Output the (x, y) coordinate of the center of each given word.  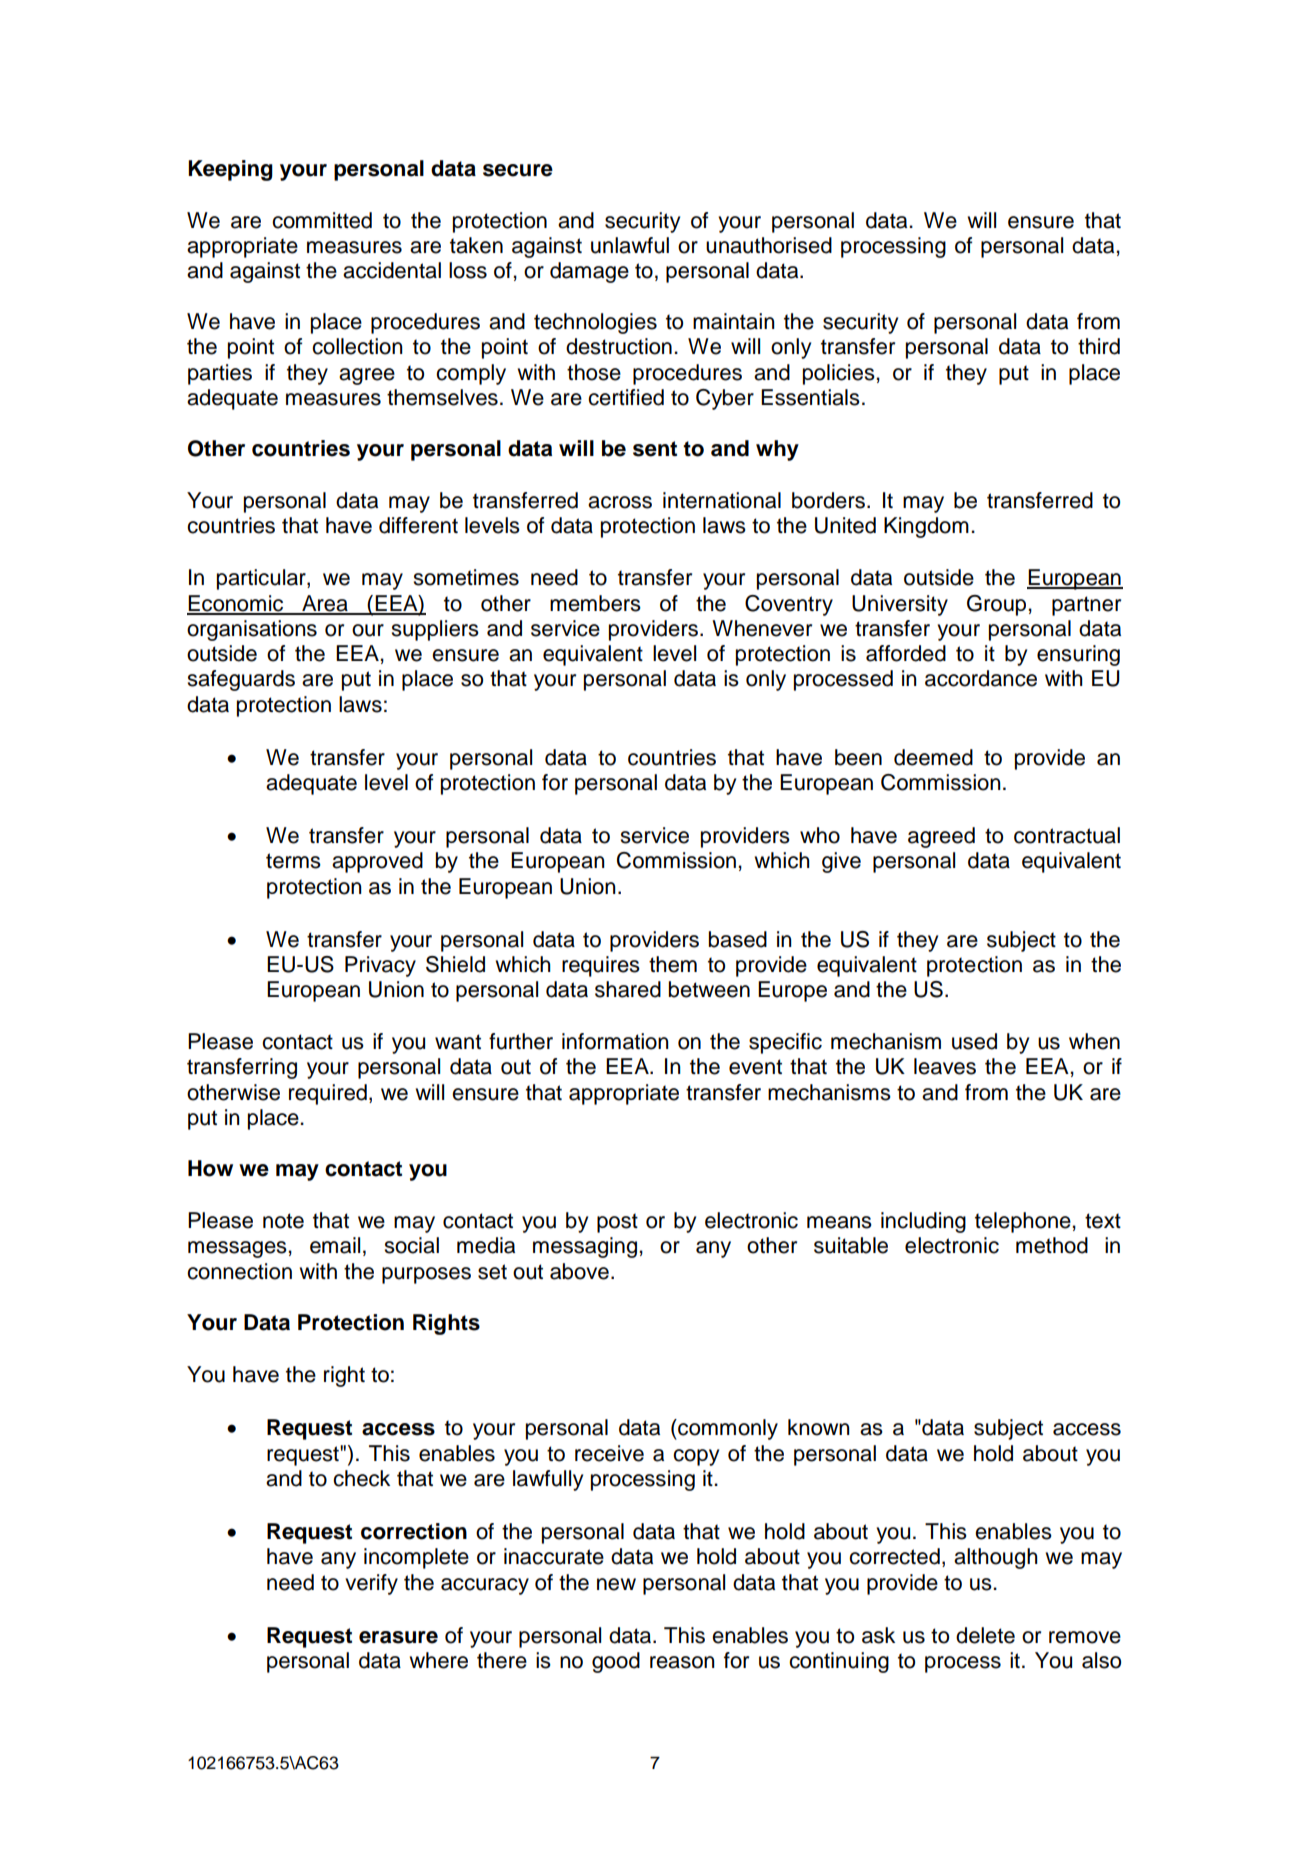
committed (322, 220)
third (1099, 346)
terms (293, 861)
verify (371, 1584)
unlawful (630, 245)
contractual (1067, 835)
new (616, 1584)
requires (601, 966)
